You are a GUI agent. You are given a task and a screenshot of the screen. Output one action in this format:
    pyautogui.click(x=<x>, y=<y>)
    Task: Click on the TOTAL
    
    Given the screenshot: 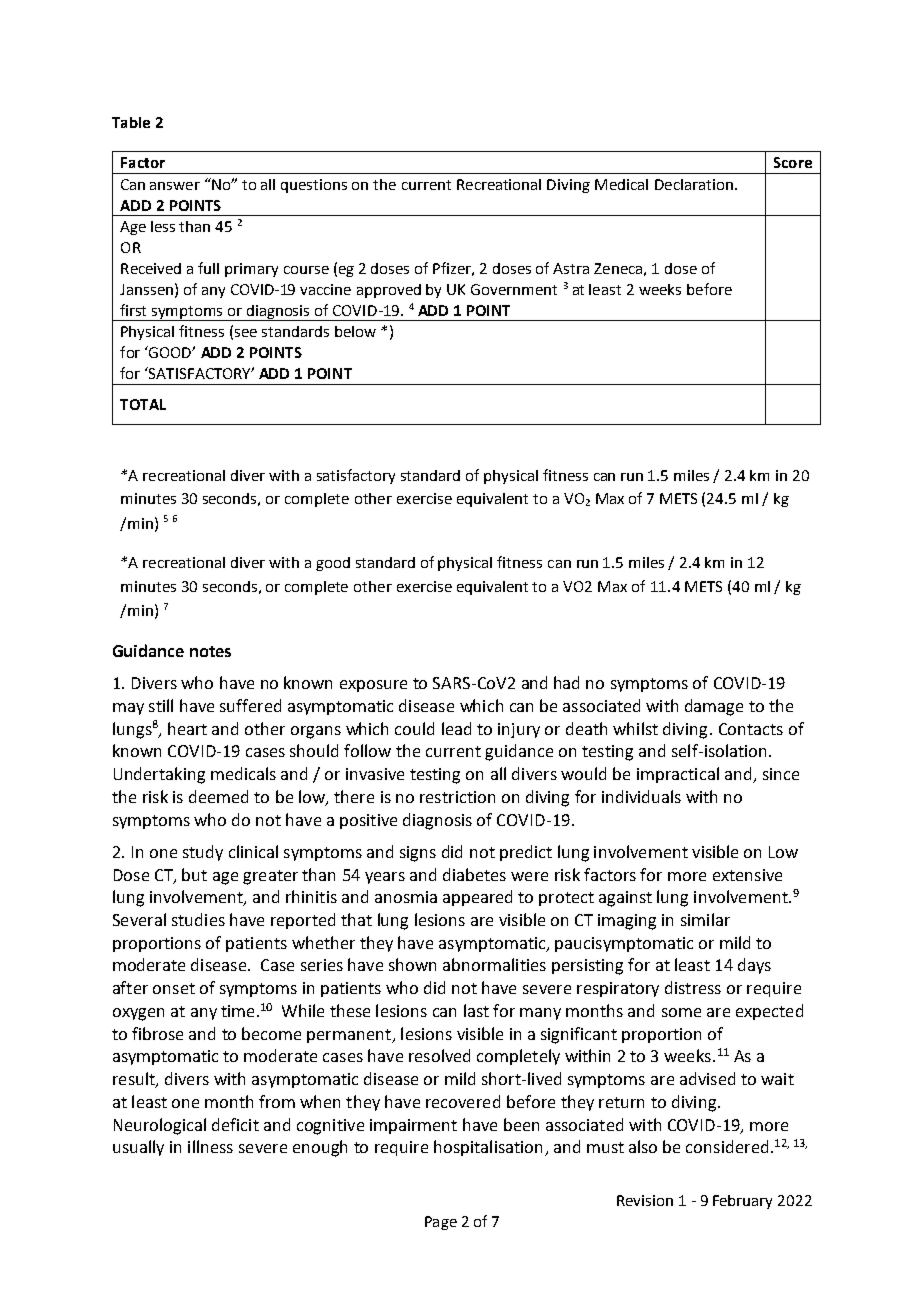 What is the action you would take?
    pyautogui.click(x=143, y=404)
